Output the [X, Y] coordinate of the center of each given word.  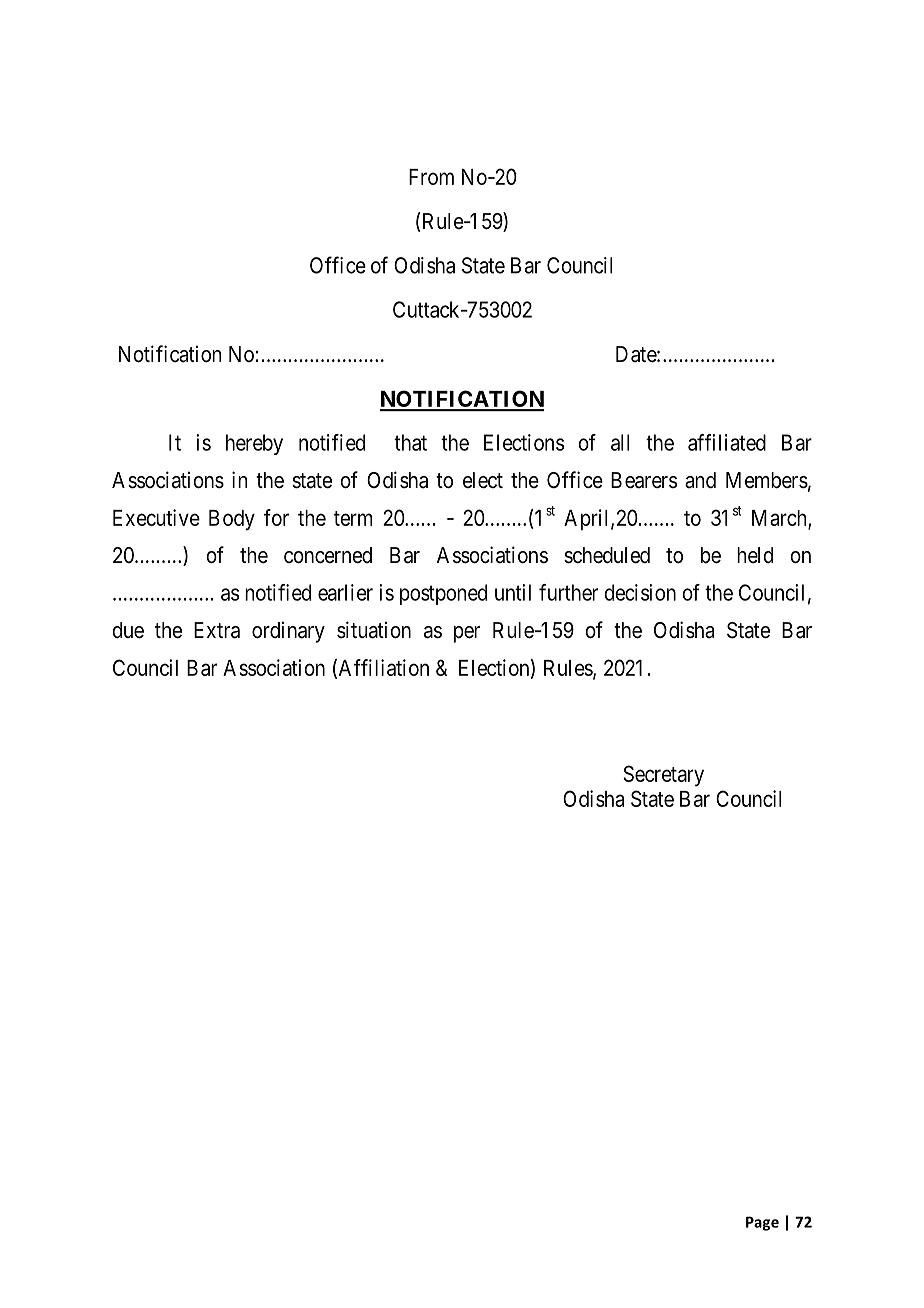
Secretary [663, 776]
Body [232, 520]
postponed [443, 594]
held [755, 555]
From [431, 177]
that [410, 442]
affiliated [727, 442]
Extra [217, 630]
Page [762, 1223]
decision [640, 592]
